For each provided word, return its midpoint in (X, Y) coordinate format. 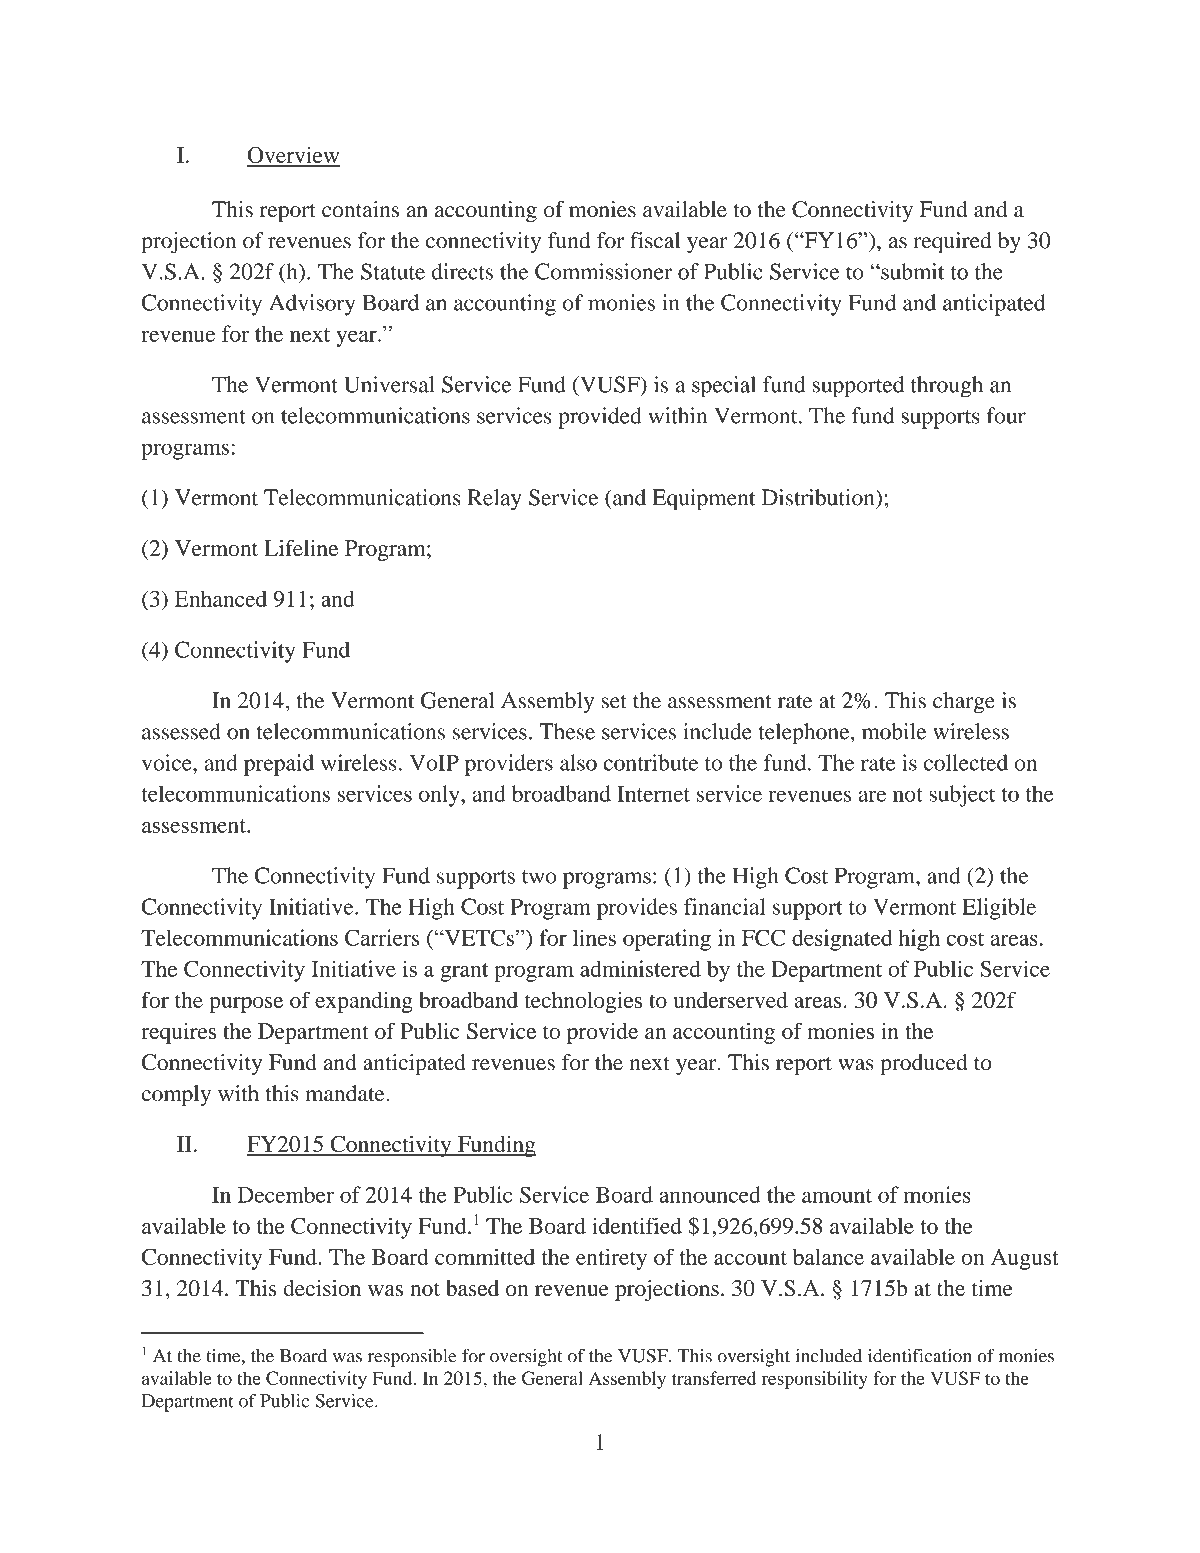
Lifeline (301, 548)
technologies (583, 1002)
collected (966, 762)
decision (322, 1288)
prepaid (279, 765)
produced (923, 1064)
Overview (293, 156)
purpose (246, 1005)
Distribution (819, 497)
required (952, 243)
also (578, 762)
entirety (611, 1259)
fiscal (655, 240)
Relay (495, 500)
